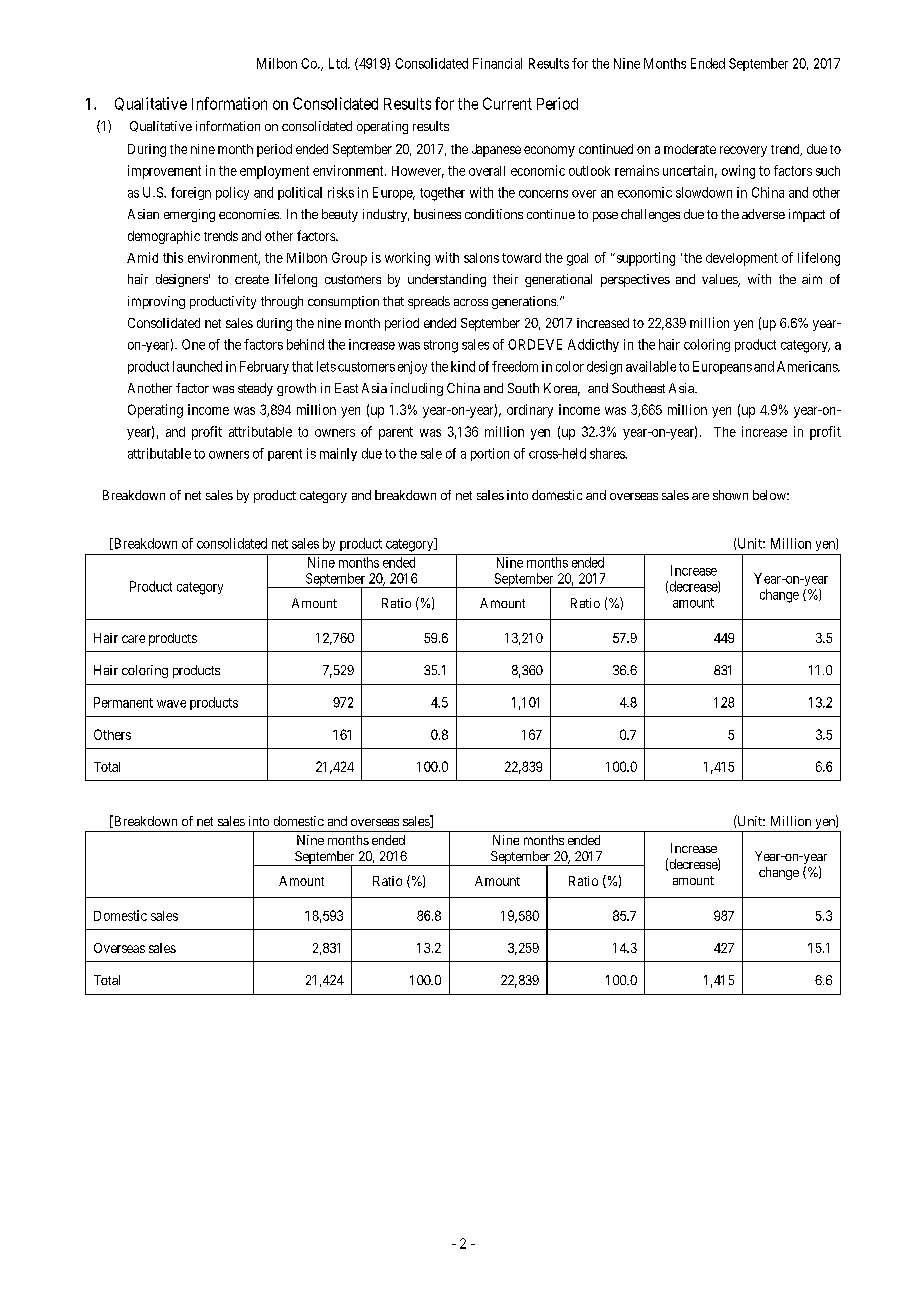 This screenshot has height=1308, width=924. What do you see at coordinates (164, 172) in the screenshot?
I see `improvement` at bounding box center [164, 172].
